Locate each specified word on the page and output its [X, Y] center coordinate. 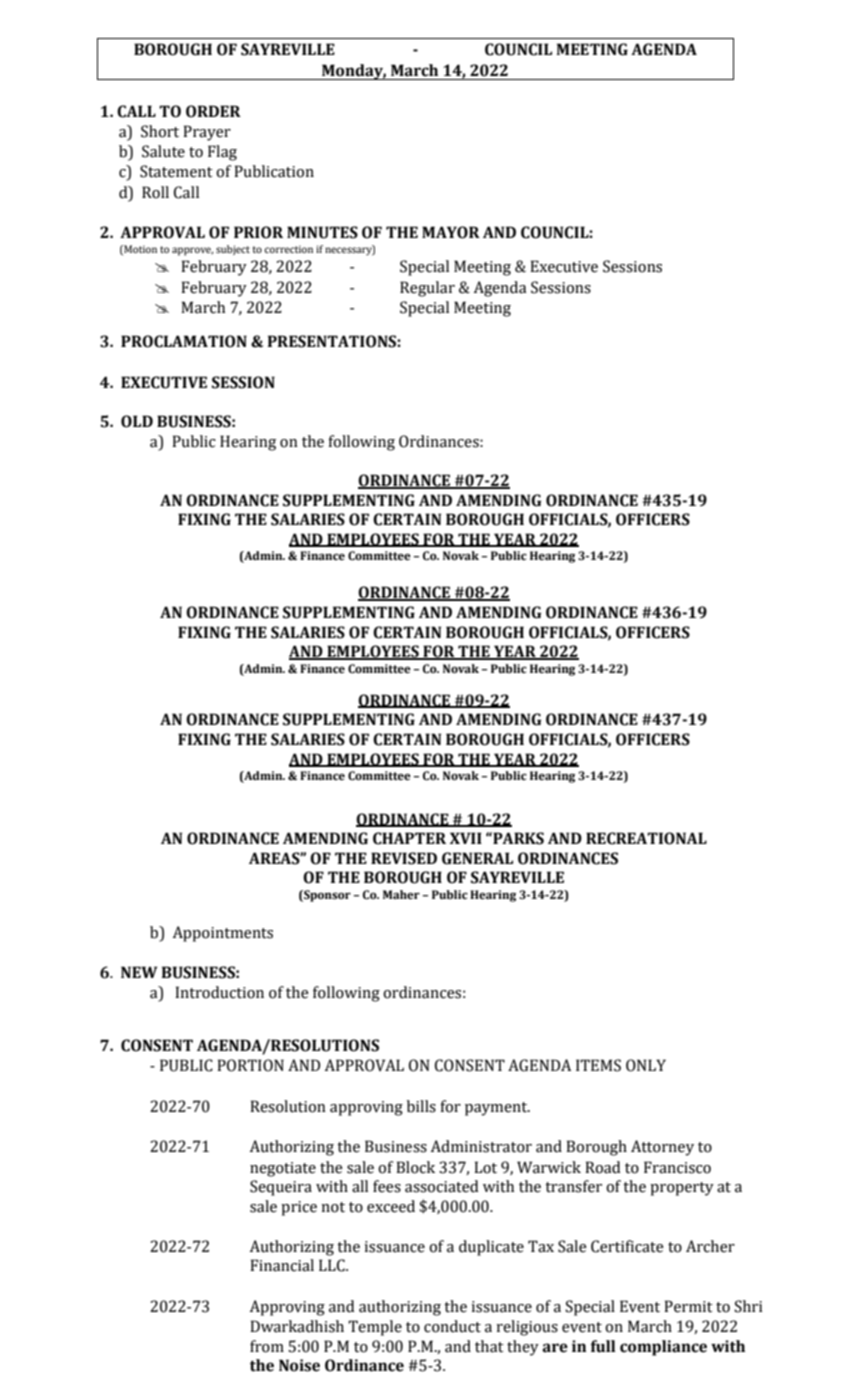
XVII [466, 838]
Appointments [223, 934]
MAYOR [451, 232]
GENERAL [477, 858]
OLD [137, 421]
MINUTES [322, 232]
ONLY [646, 1065]
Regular [427, 289]
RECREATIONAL [646, 838]
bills [421, 1106]
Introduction [219, 992]
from [267, 1346]
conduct [452, 1326]
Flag [222, 153]
